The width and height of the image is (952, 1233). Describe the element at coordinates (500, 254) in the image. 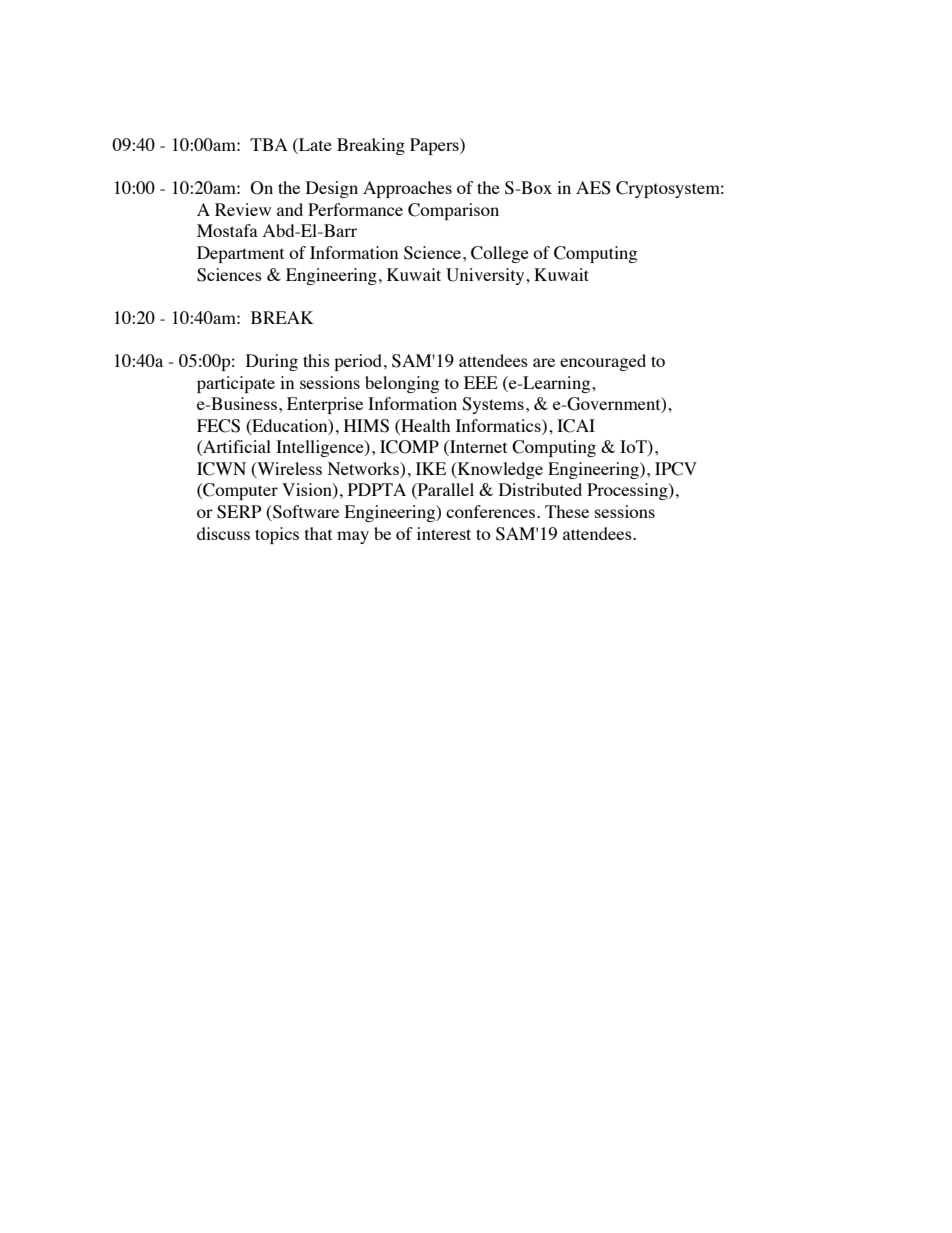

I see `College` at that location.
